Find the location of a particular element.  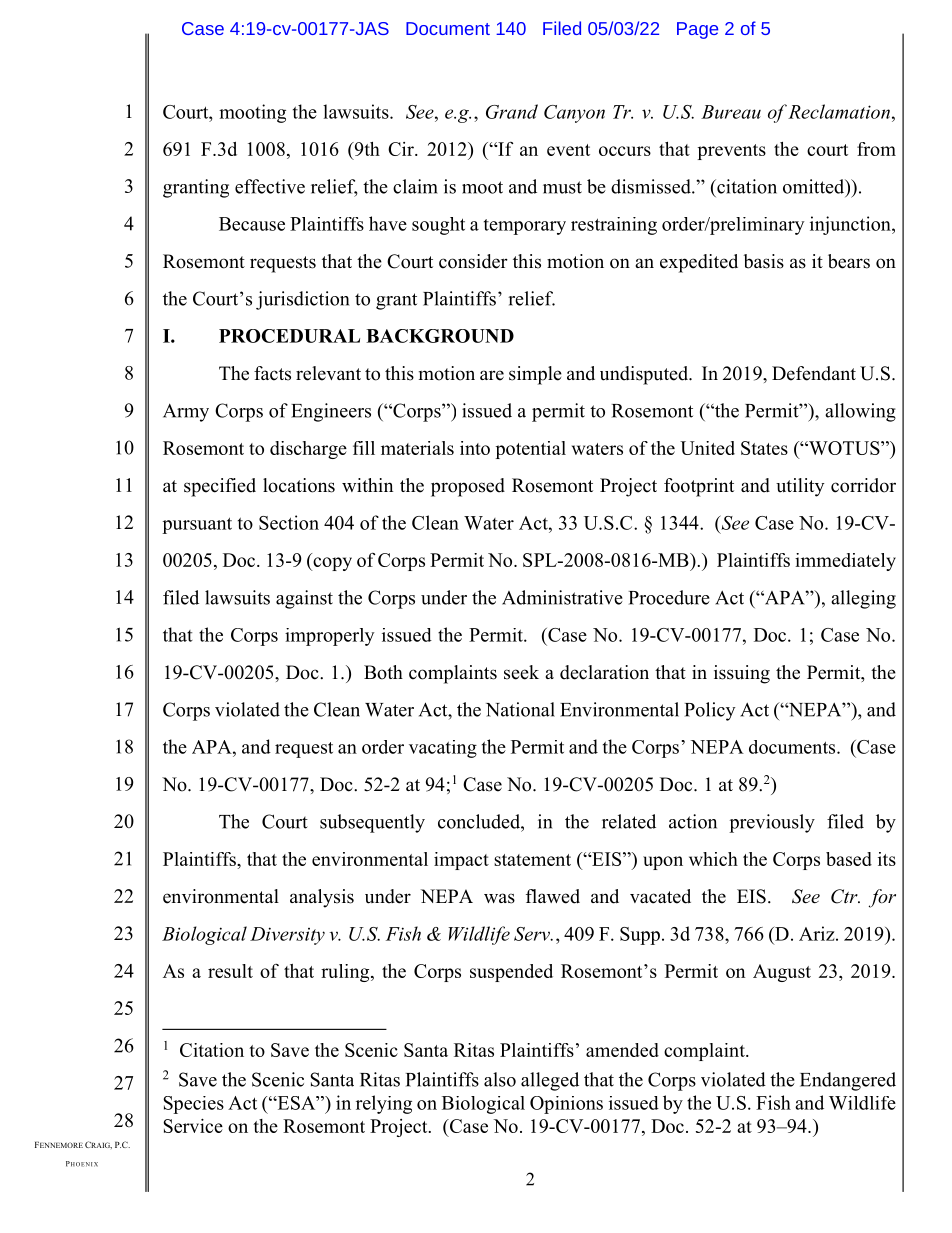

Grand is located at coordinates (512, 111).
